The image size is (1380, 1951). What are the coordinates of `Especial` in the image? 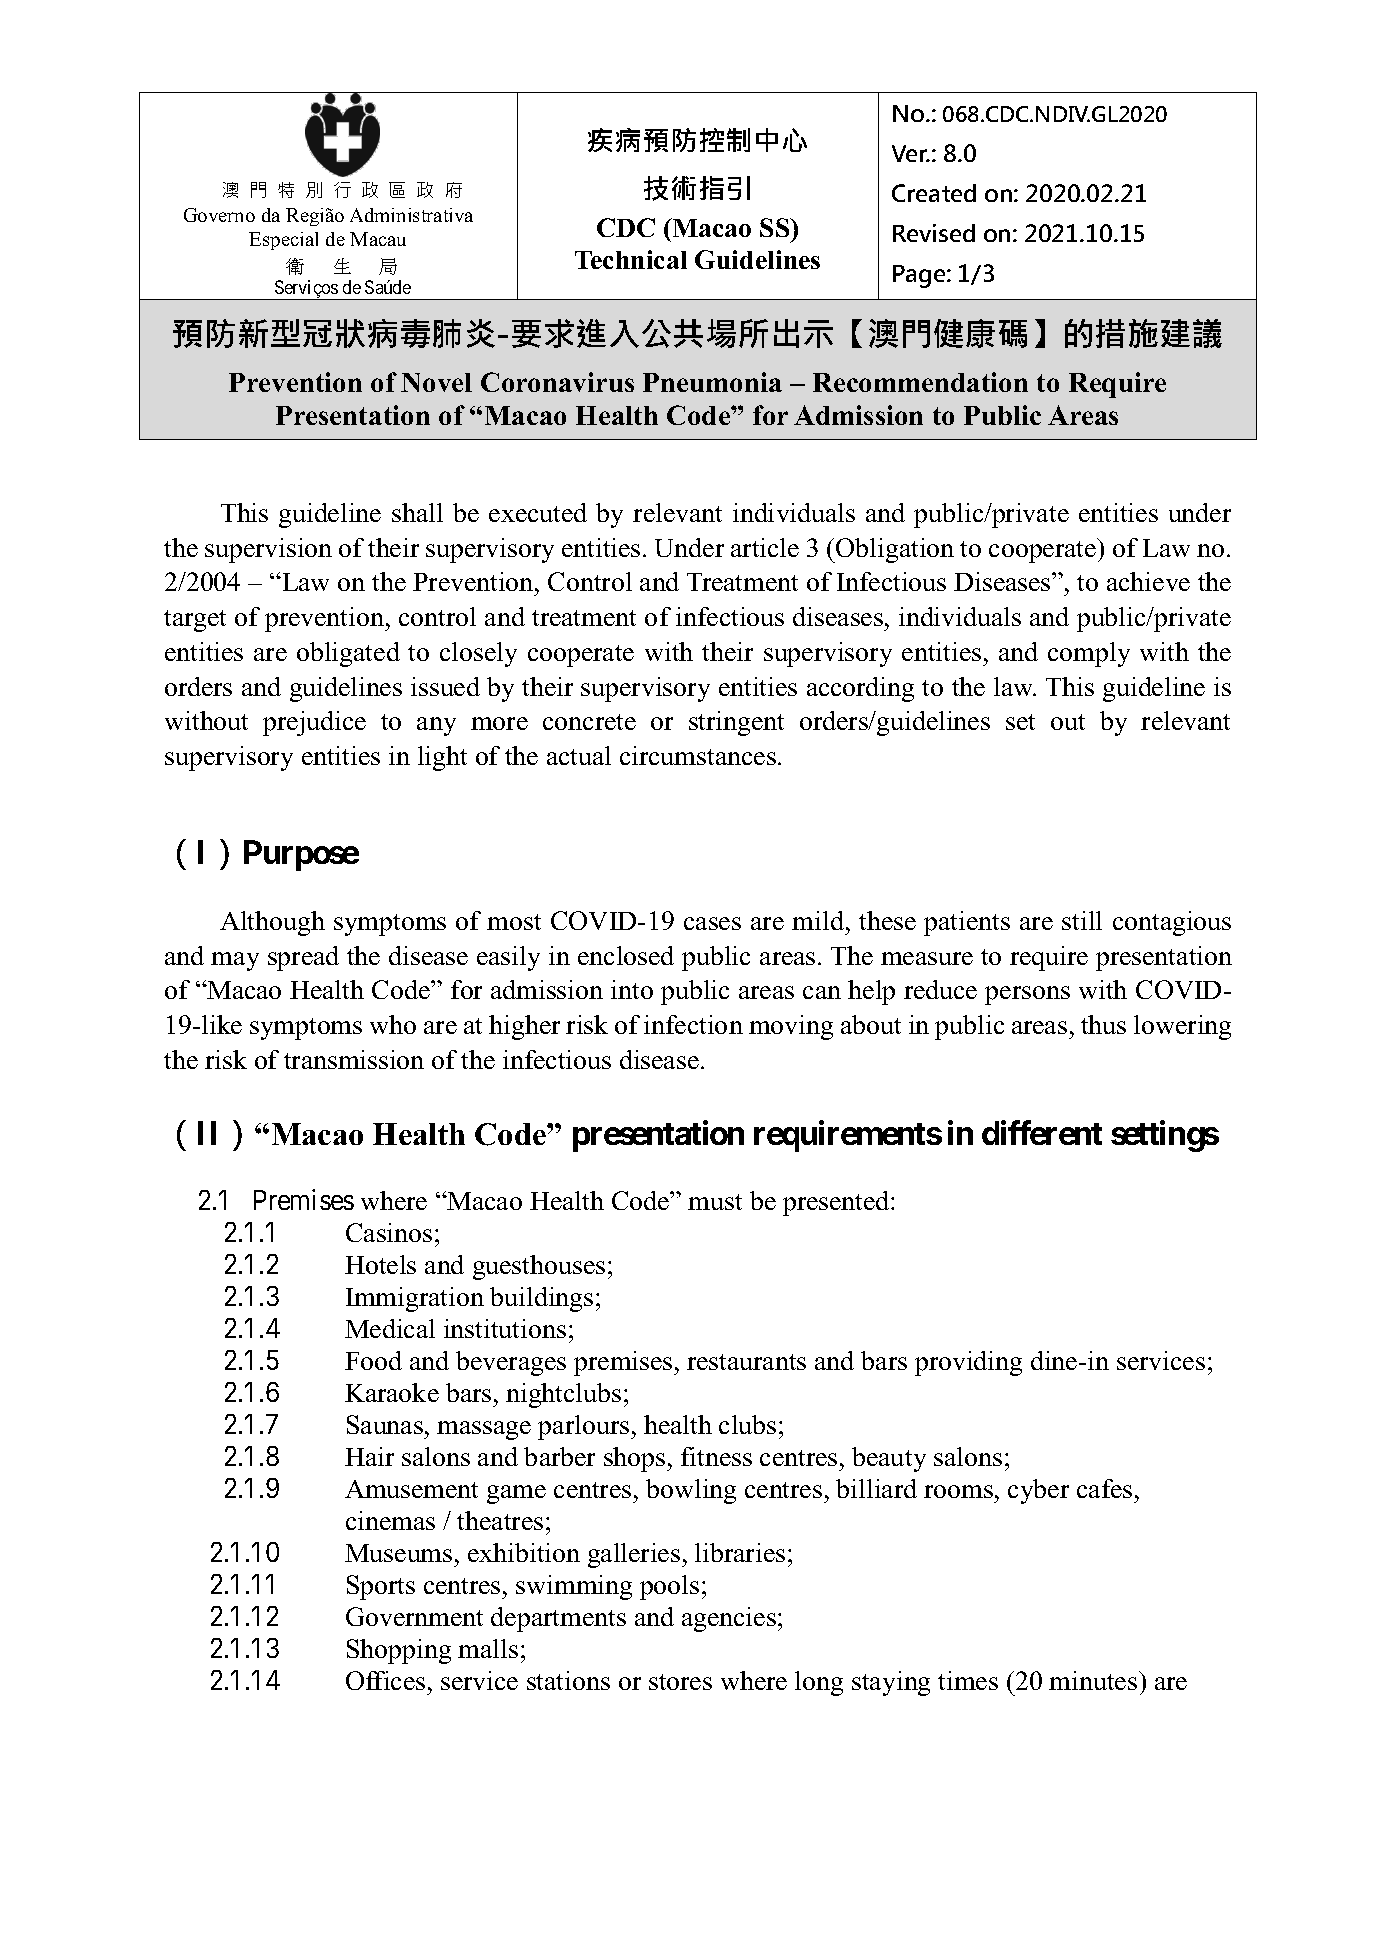 It's located at (283, 241).
